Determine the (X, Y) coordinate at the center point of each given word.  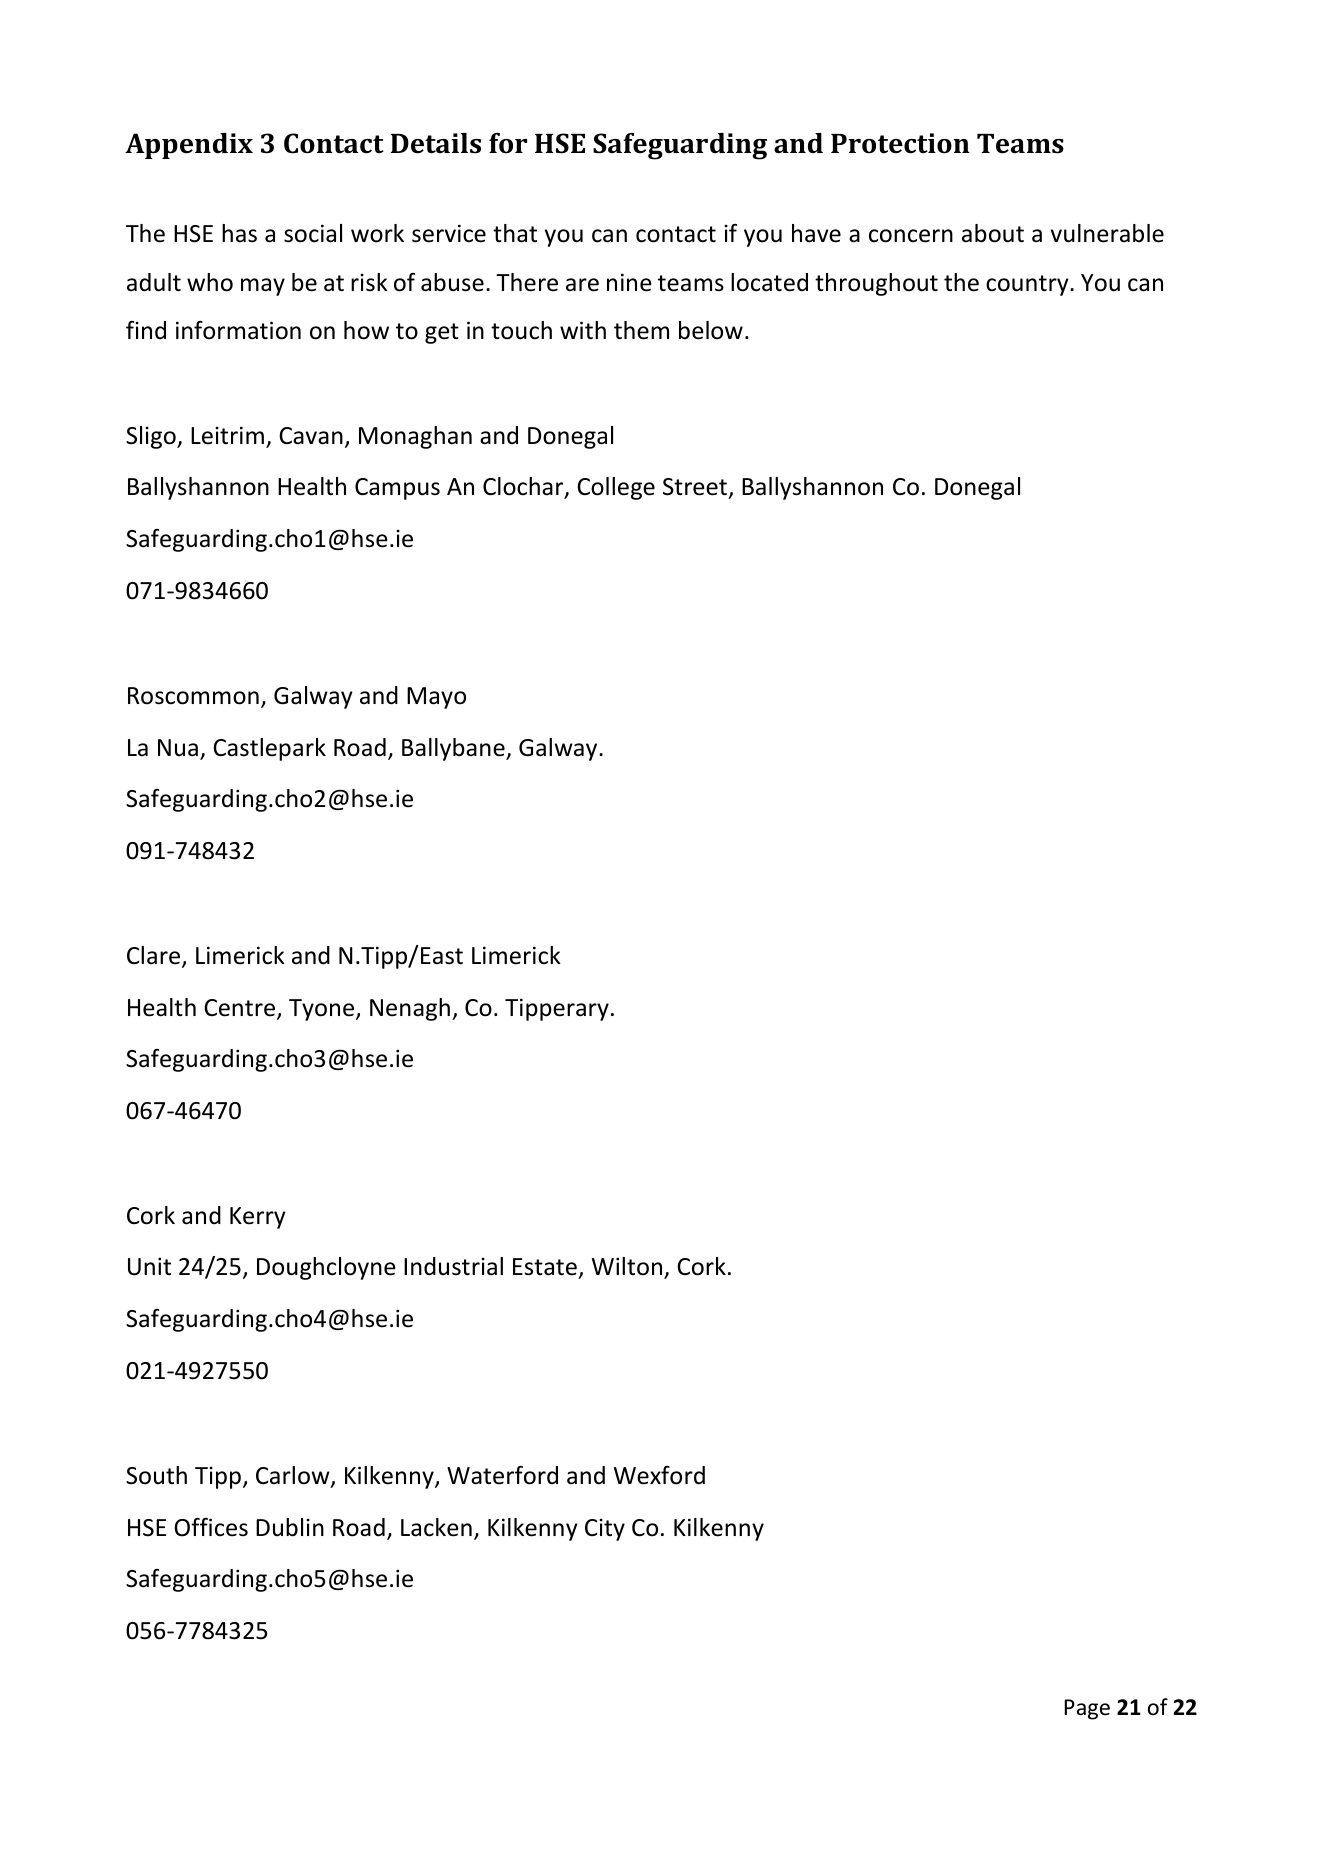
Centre (241, 1009)
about (993, 233)
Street (696, 488)
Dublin (290, 1527)
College (616, 488)
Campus (397, 489)
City (605, 1529)
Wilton (628, 1268)
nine (629, 282)
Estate (546, 1268)
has (239, 233)
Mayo (436, 698)
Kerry (258, 1218)
